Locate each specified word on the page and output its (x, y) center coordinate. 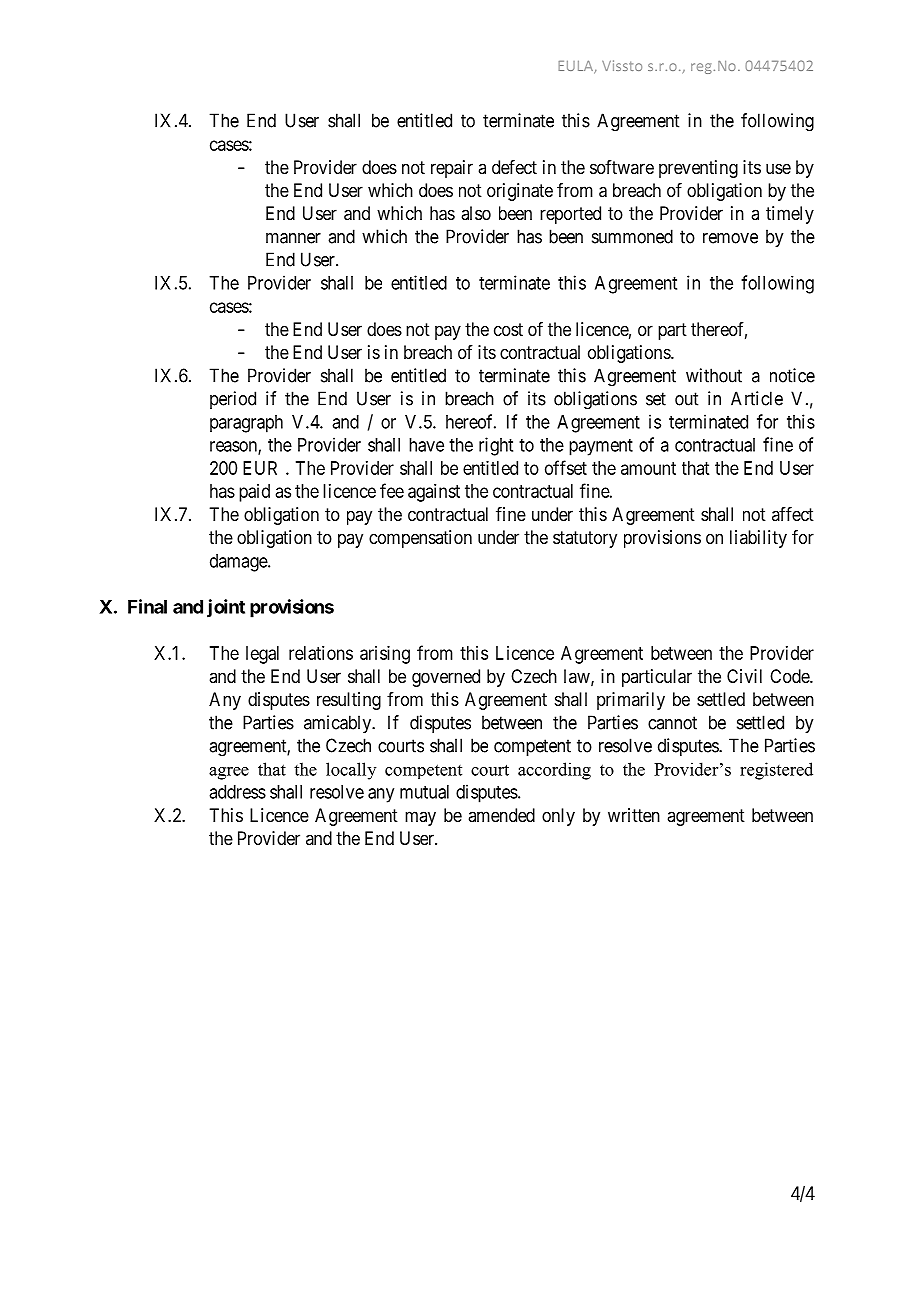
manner (293, 238)
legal (262, 655)
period (233, 400)
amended (501, 815)
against (434, 493)
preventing (698, 169)
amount (648, 468)
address (237, 792)
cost (508, 329)
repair (452, 169)
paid (254, 493)
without (714, 375)
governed (446, 678)
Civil (744, 676)
